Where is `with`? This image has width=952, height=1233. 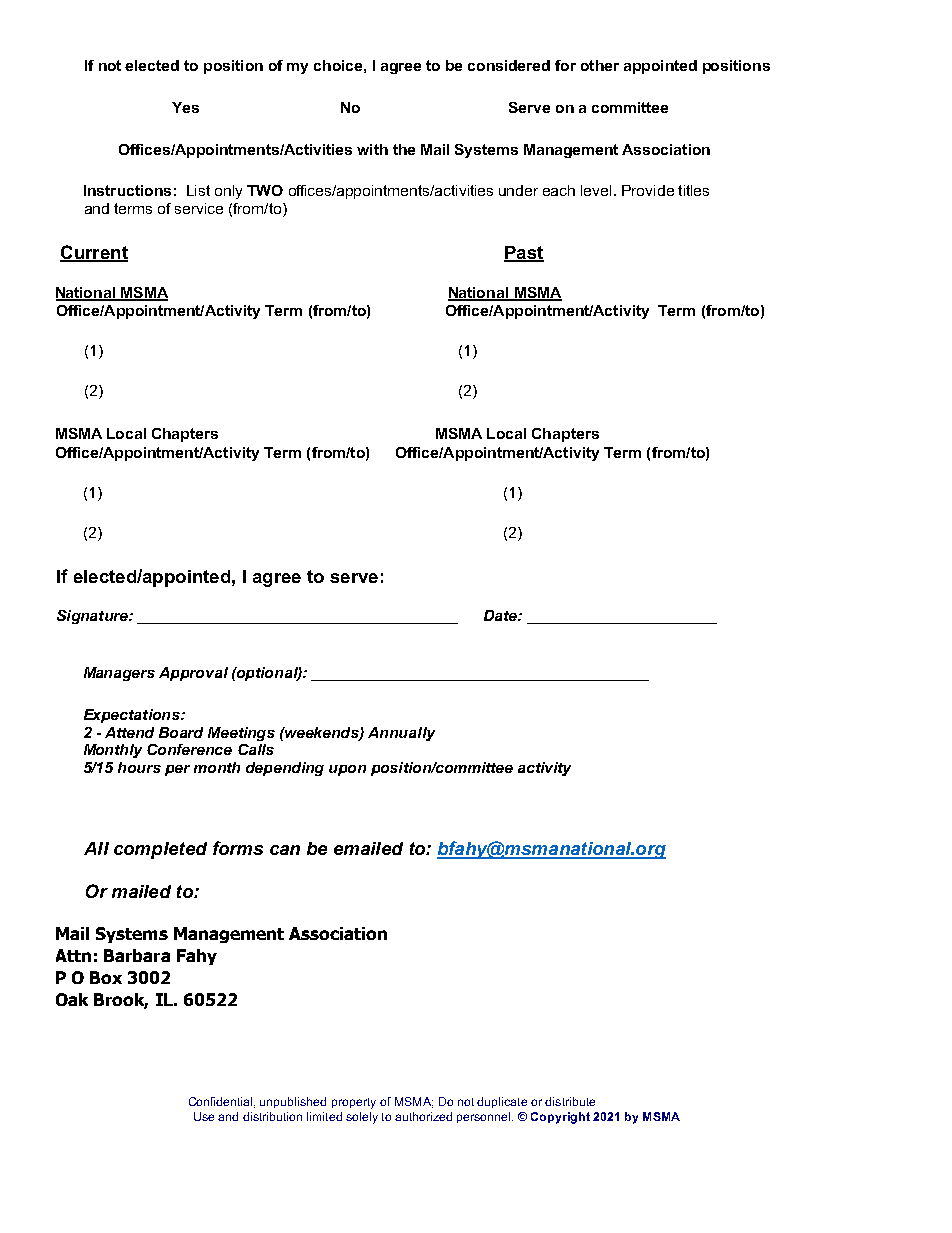
with is located at coordinates (372, 149).
